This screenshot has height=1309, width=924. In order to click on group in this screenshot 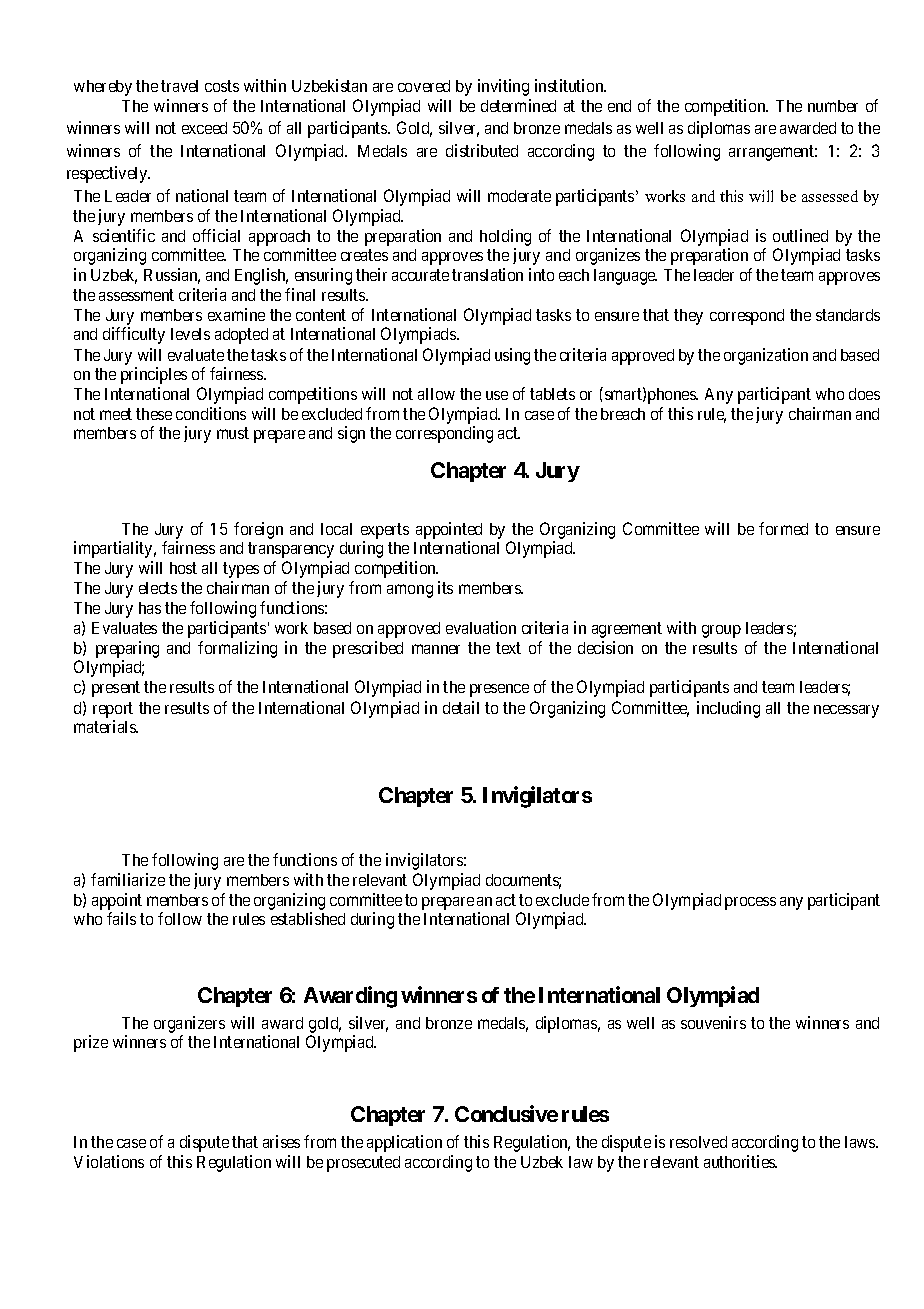, I will do `click(721, 631)`.
